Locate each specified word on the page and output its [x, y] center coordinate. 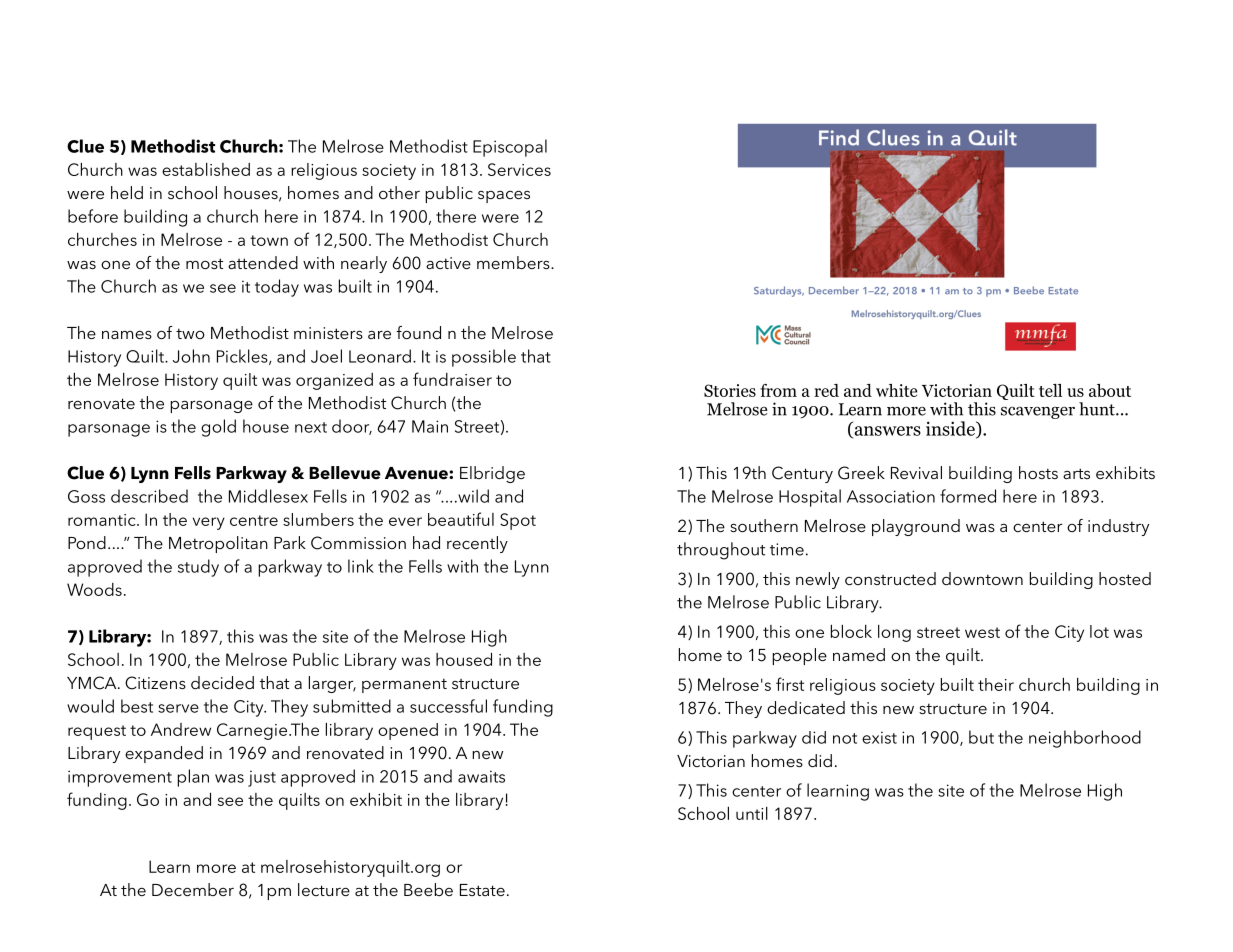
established [206, 169]
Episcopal [510, 148]
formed [968, 496]
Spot [518, 521]
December [193, 889]
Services [519, 169]
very [209, 523]
